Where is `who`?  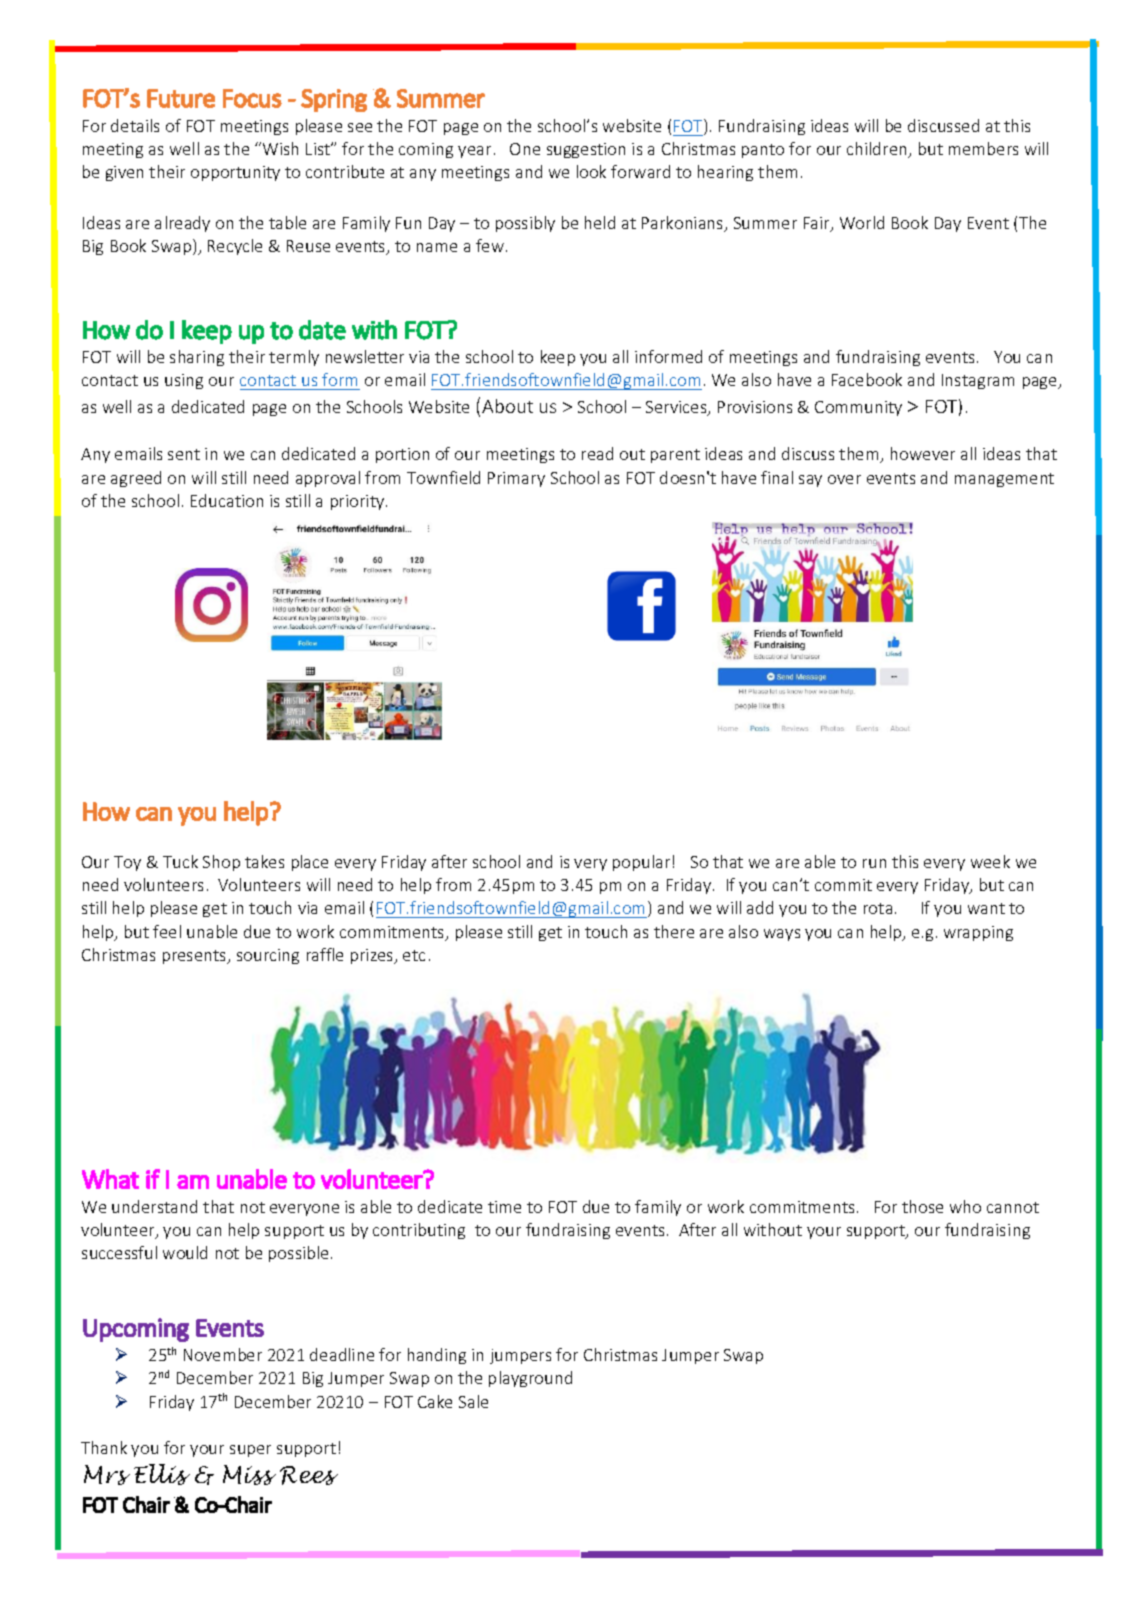 who is located at coordinates (965, 1206).
